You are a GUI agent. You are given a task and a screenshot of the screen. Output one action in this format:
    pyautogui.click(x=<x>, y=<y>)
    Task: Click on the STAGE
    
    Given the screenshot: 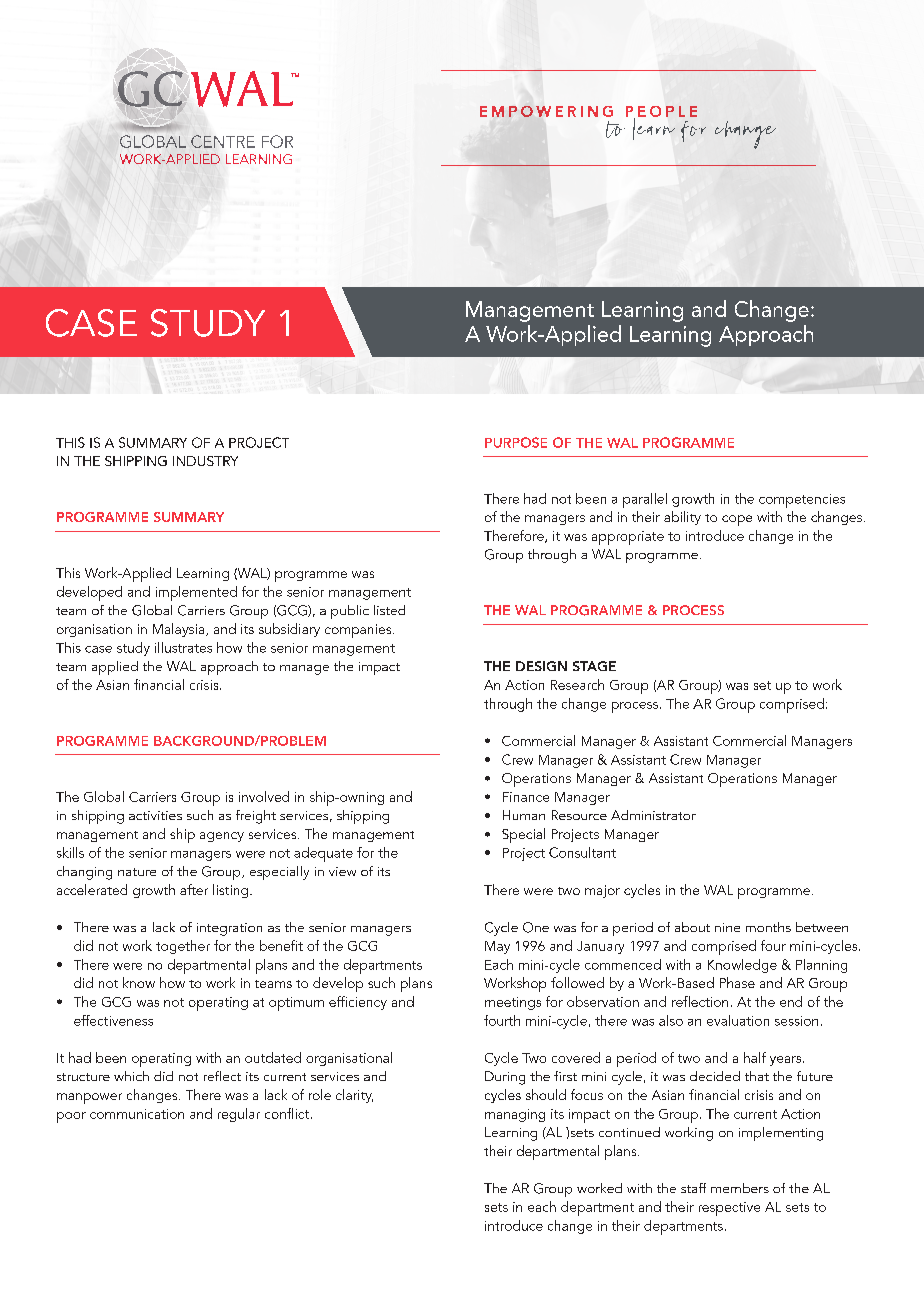 What is the action you would take?
    pyautogui.click(x=594, y=666)
